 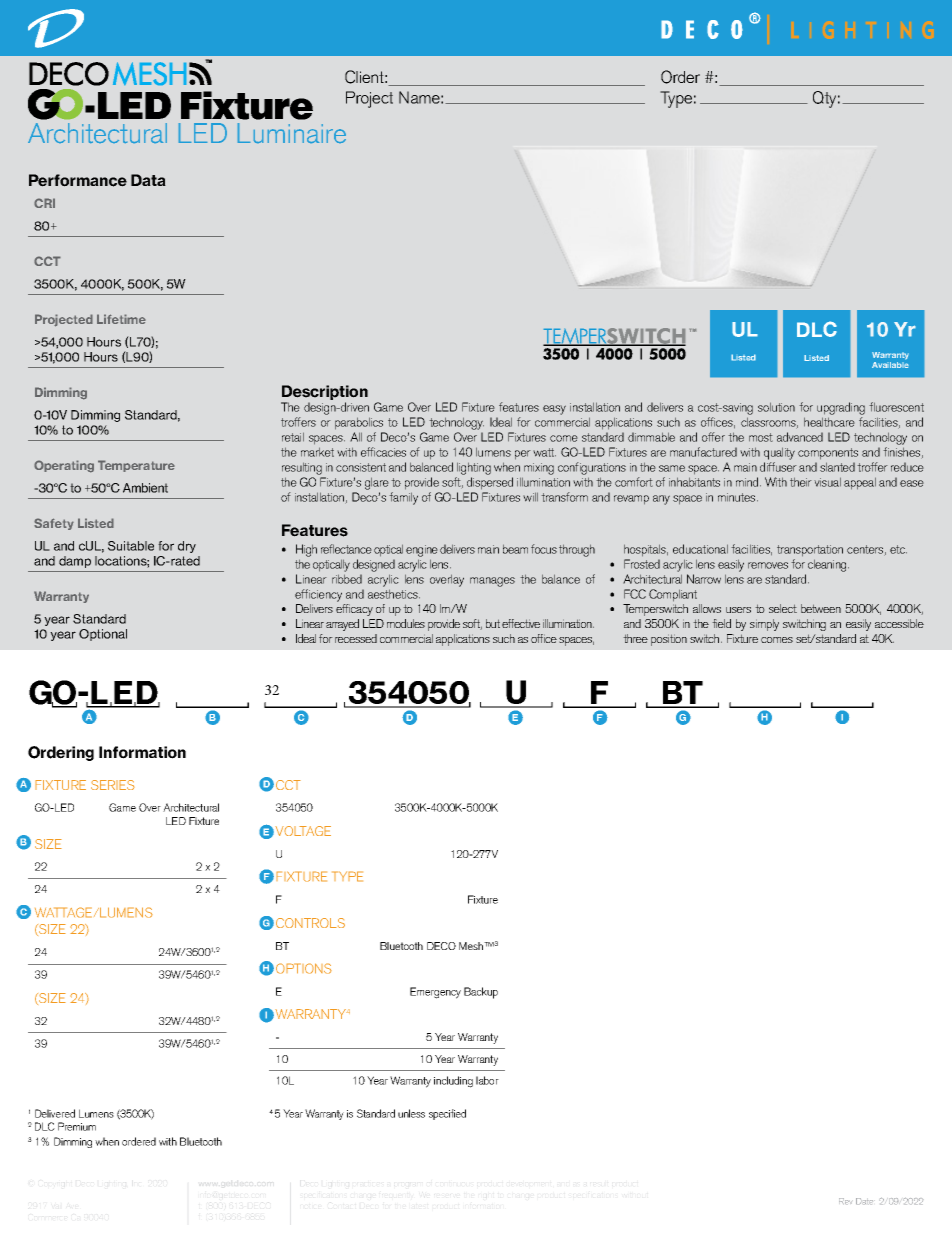 I want to click on solution, so click(x=776, y=407).
